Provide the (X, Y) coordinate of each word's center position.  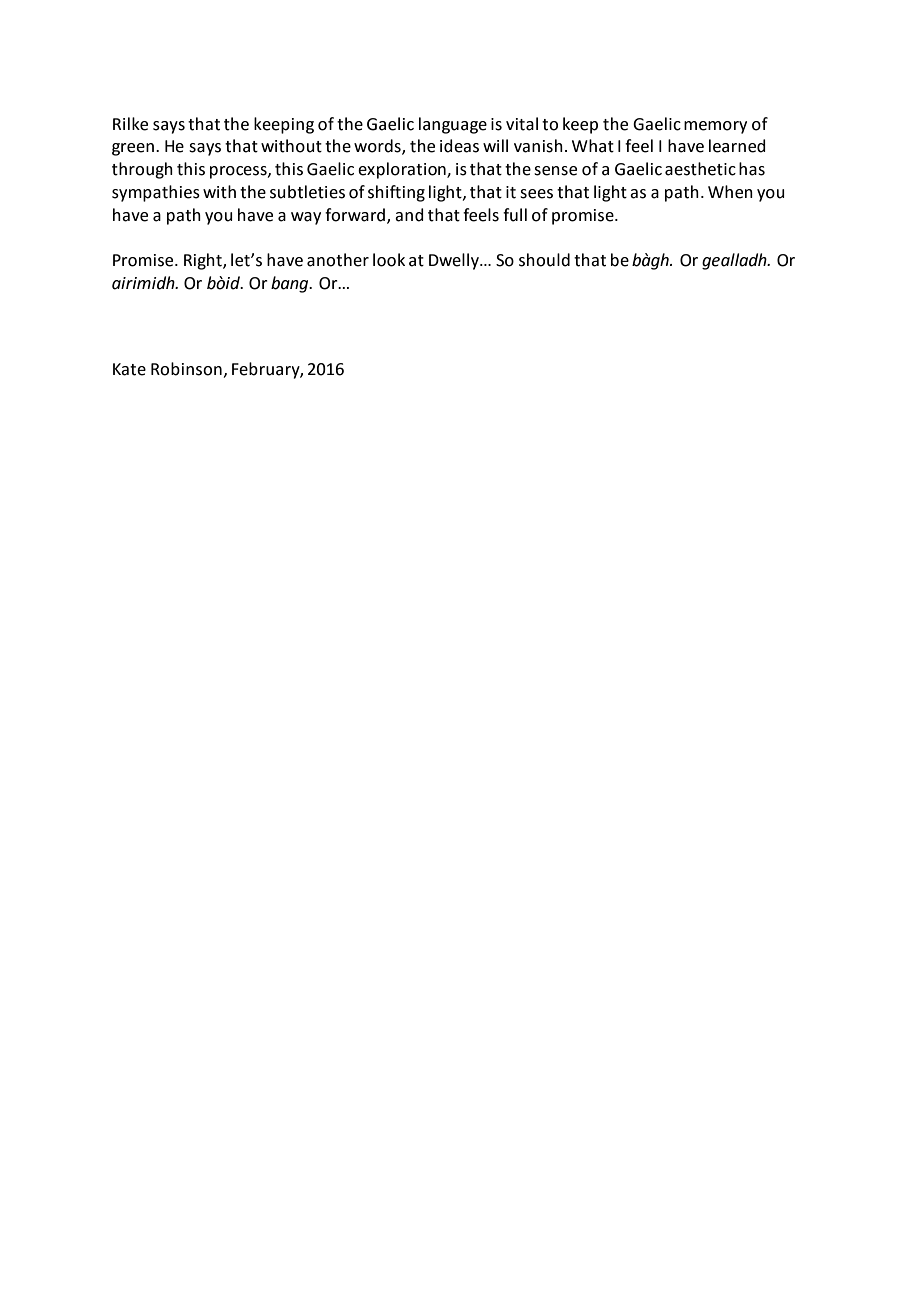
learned (737, 146)
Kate (129, 369)
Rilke (130, 124)
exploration (403, 170)
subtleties (307, 192)
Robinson (186, 369)
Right (204, 261)
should (544, 260)
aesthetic (700, 169)
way (306, 218)
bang (291, 284)
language (453, 125)
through (142, 170)
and (409, 215)
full (515, 215)
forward (355, 215)
